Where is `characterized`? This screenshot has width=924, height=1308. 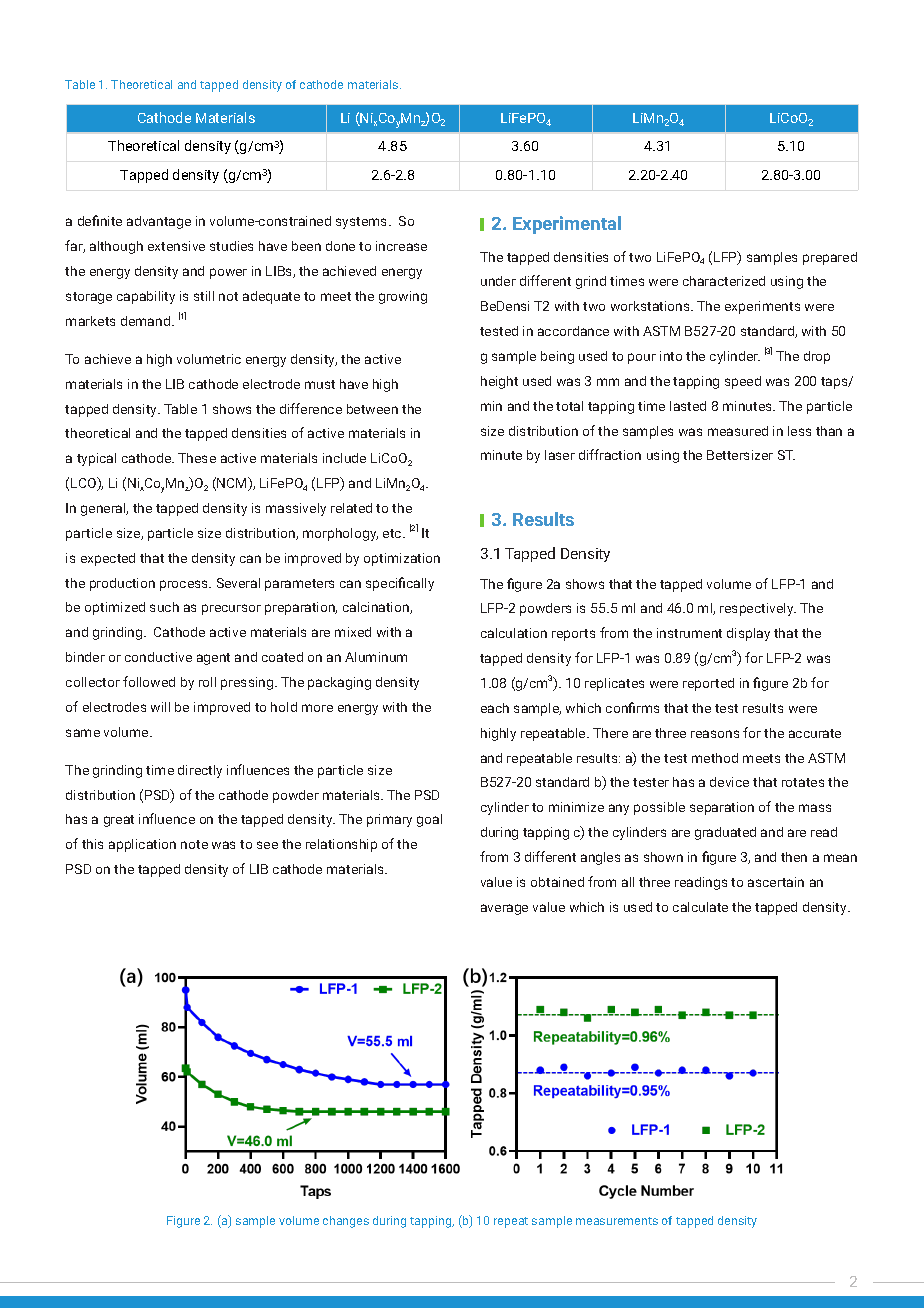
characterized is located at coordinates (724, 281).
